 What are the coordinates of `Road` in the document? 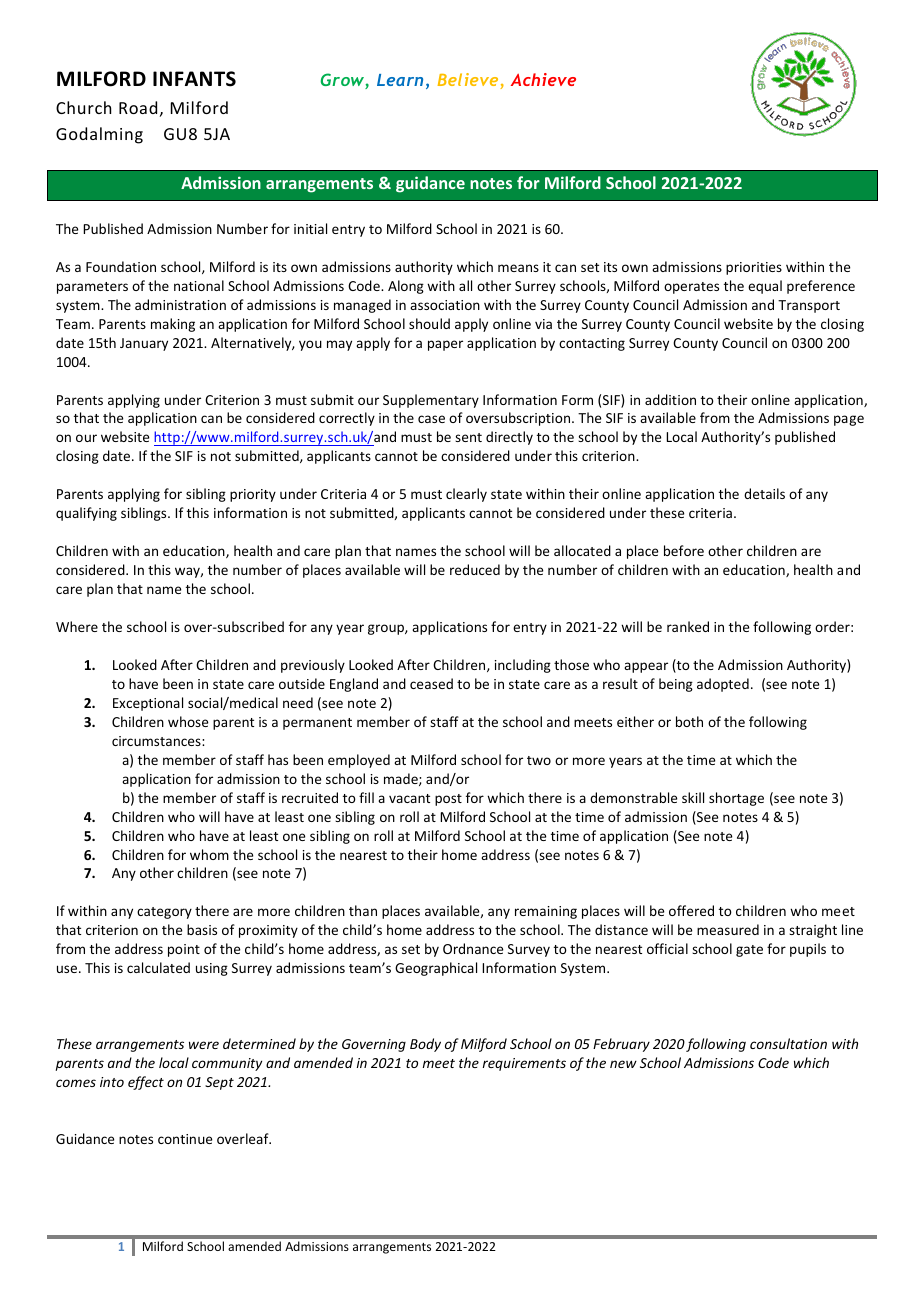 It's located at (138, 107).
